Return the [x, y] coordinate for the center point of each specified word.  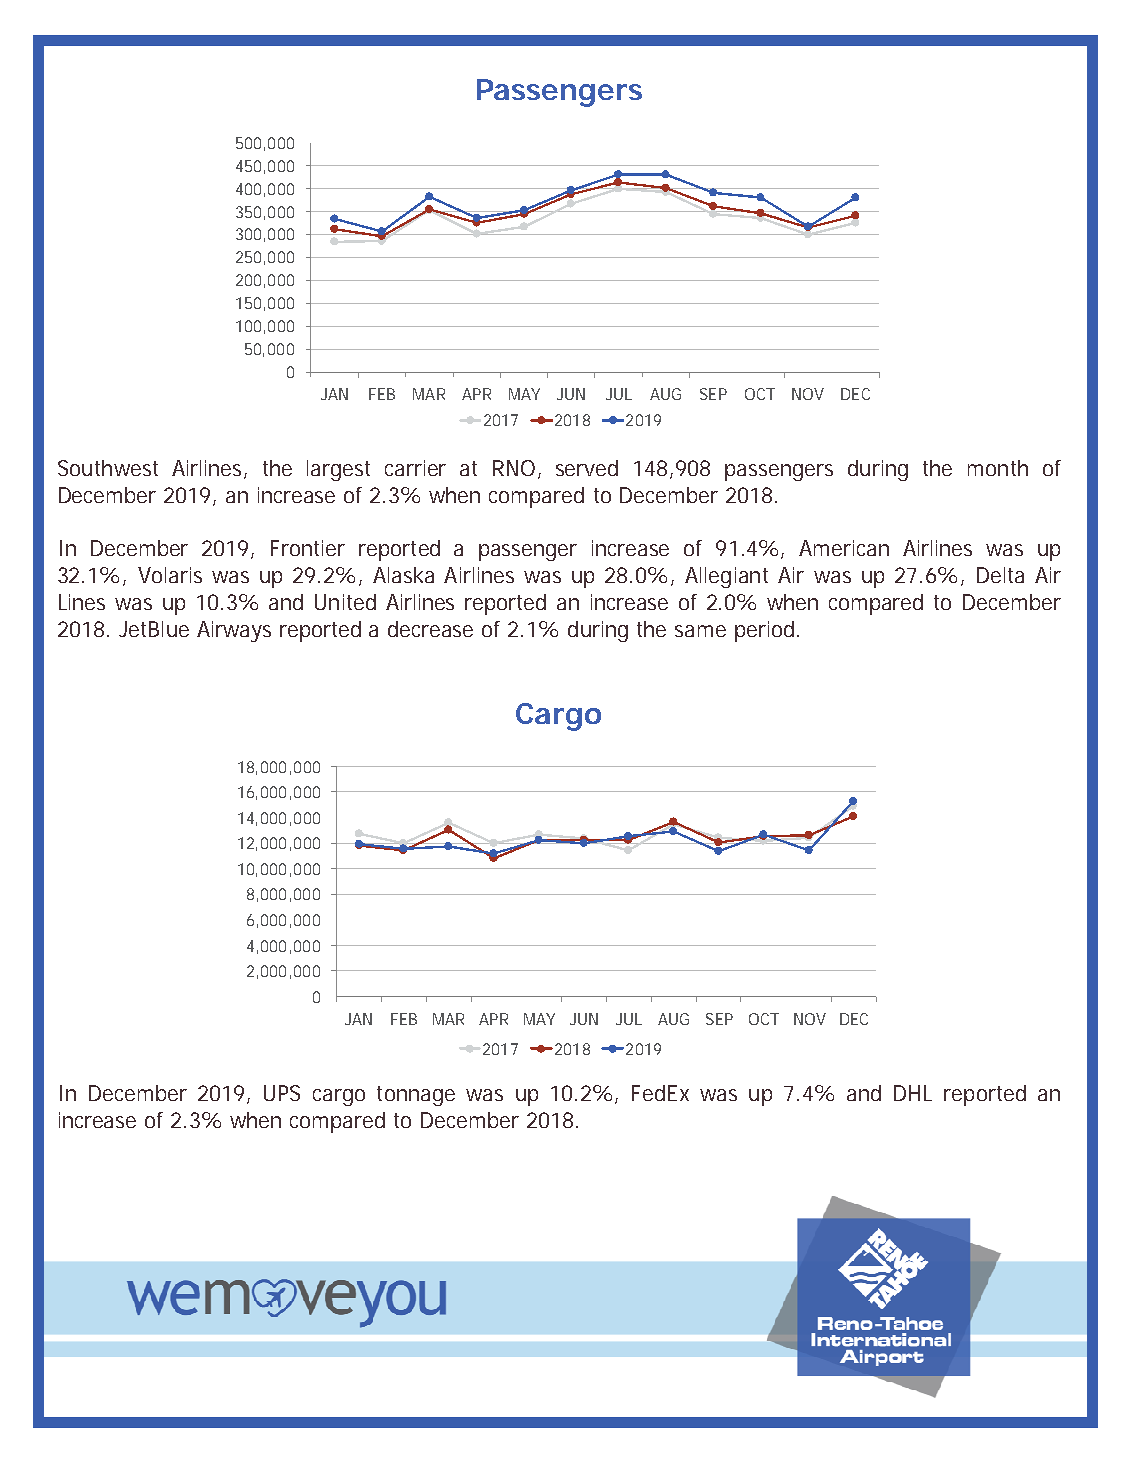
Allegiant [726, 577]
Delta [1000, 575]
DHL [913, 1093]
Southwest [108, 468]
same [700, 631]
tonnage [416, 1096]
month [998, 468]
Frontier [308, 548]
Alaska [403, 575]
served [587, 468]
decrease [430, 629]
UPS [282, 1093]
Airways [234, 631]
